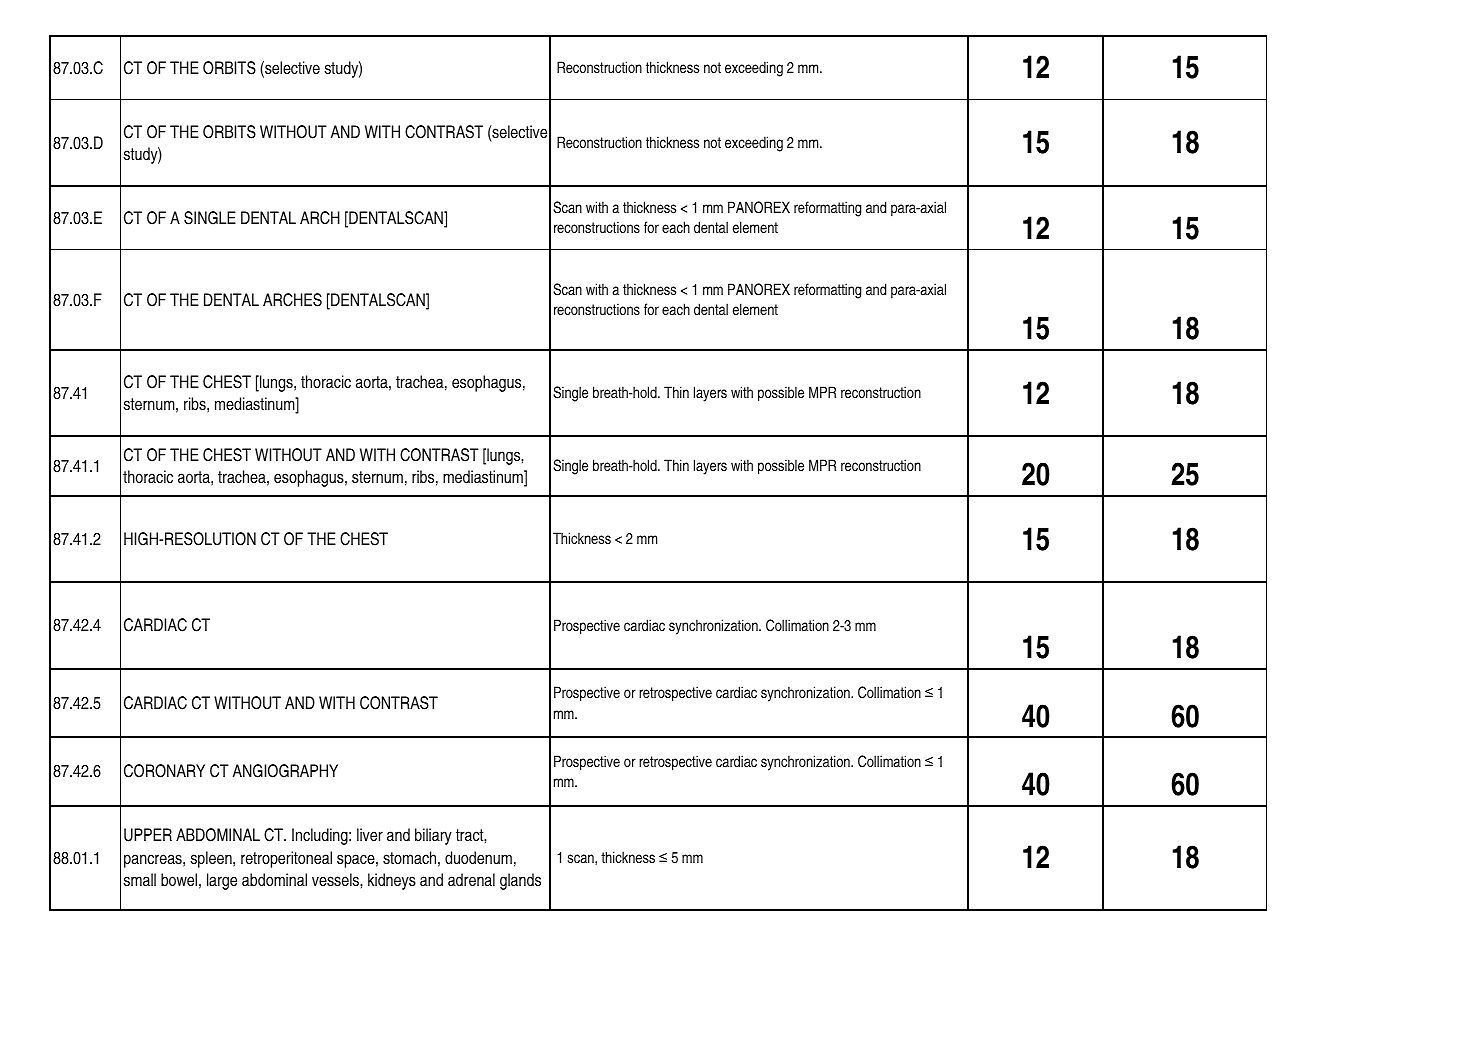 This document has width=1471, height=1040. I want to click on UPPER, so click(148, 835).
